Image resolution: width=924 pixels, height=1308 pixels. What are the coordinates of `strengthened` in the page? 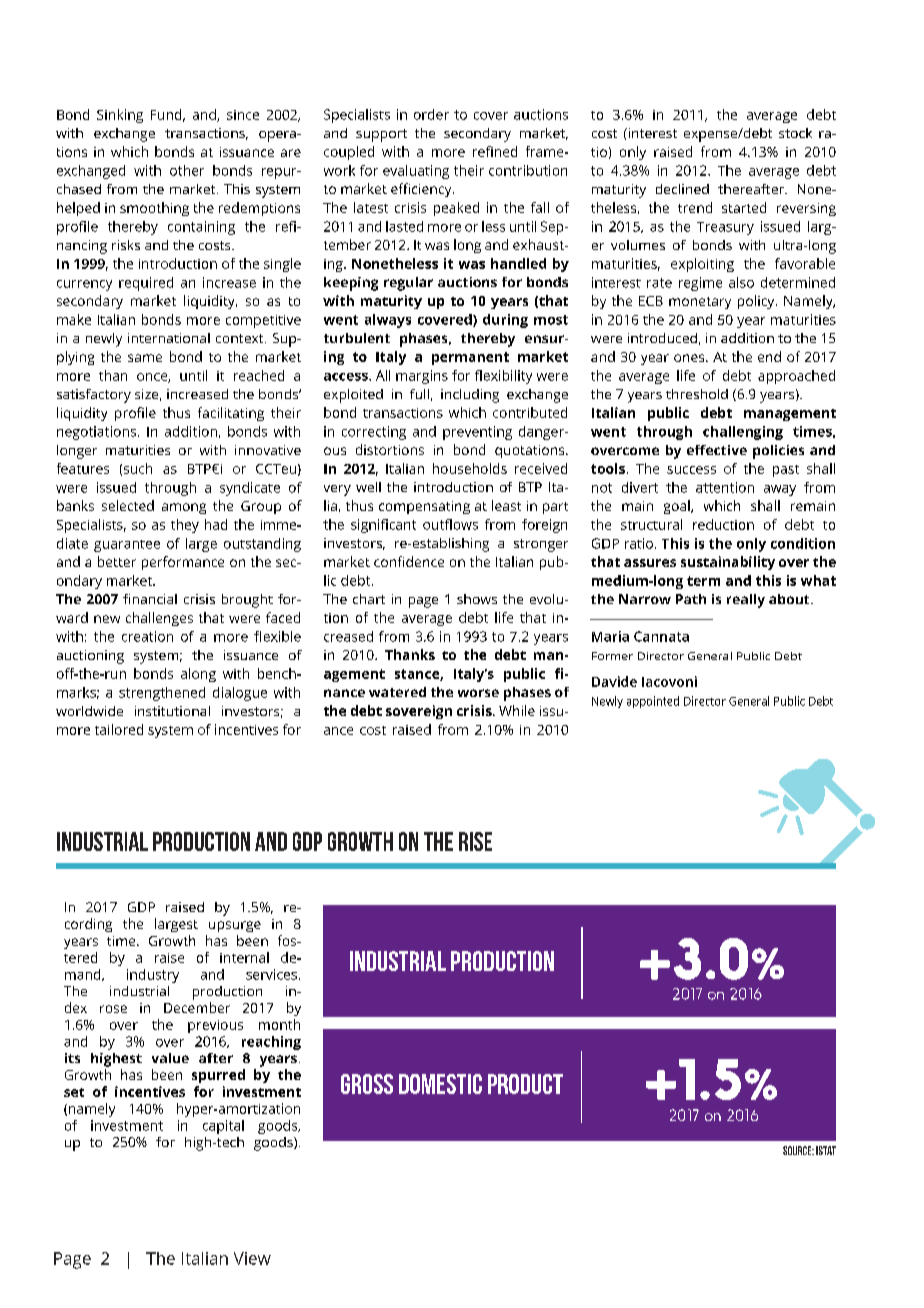 It's located at (162, 694).
